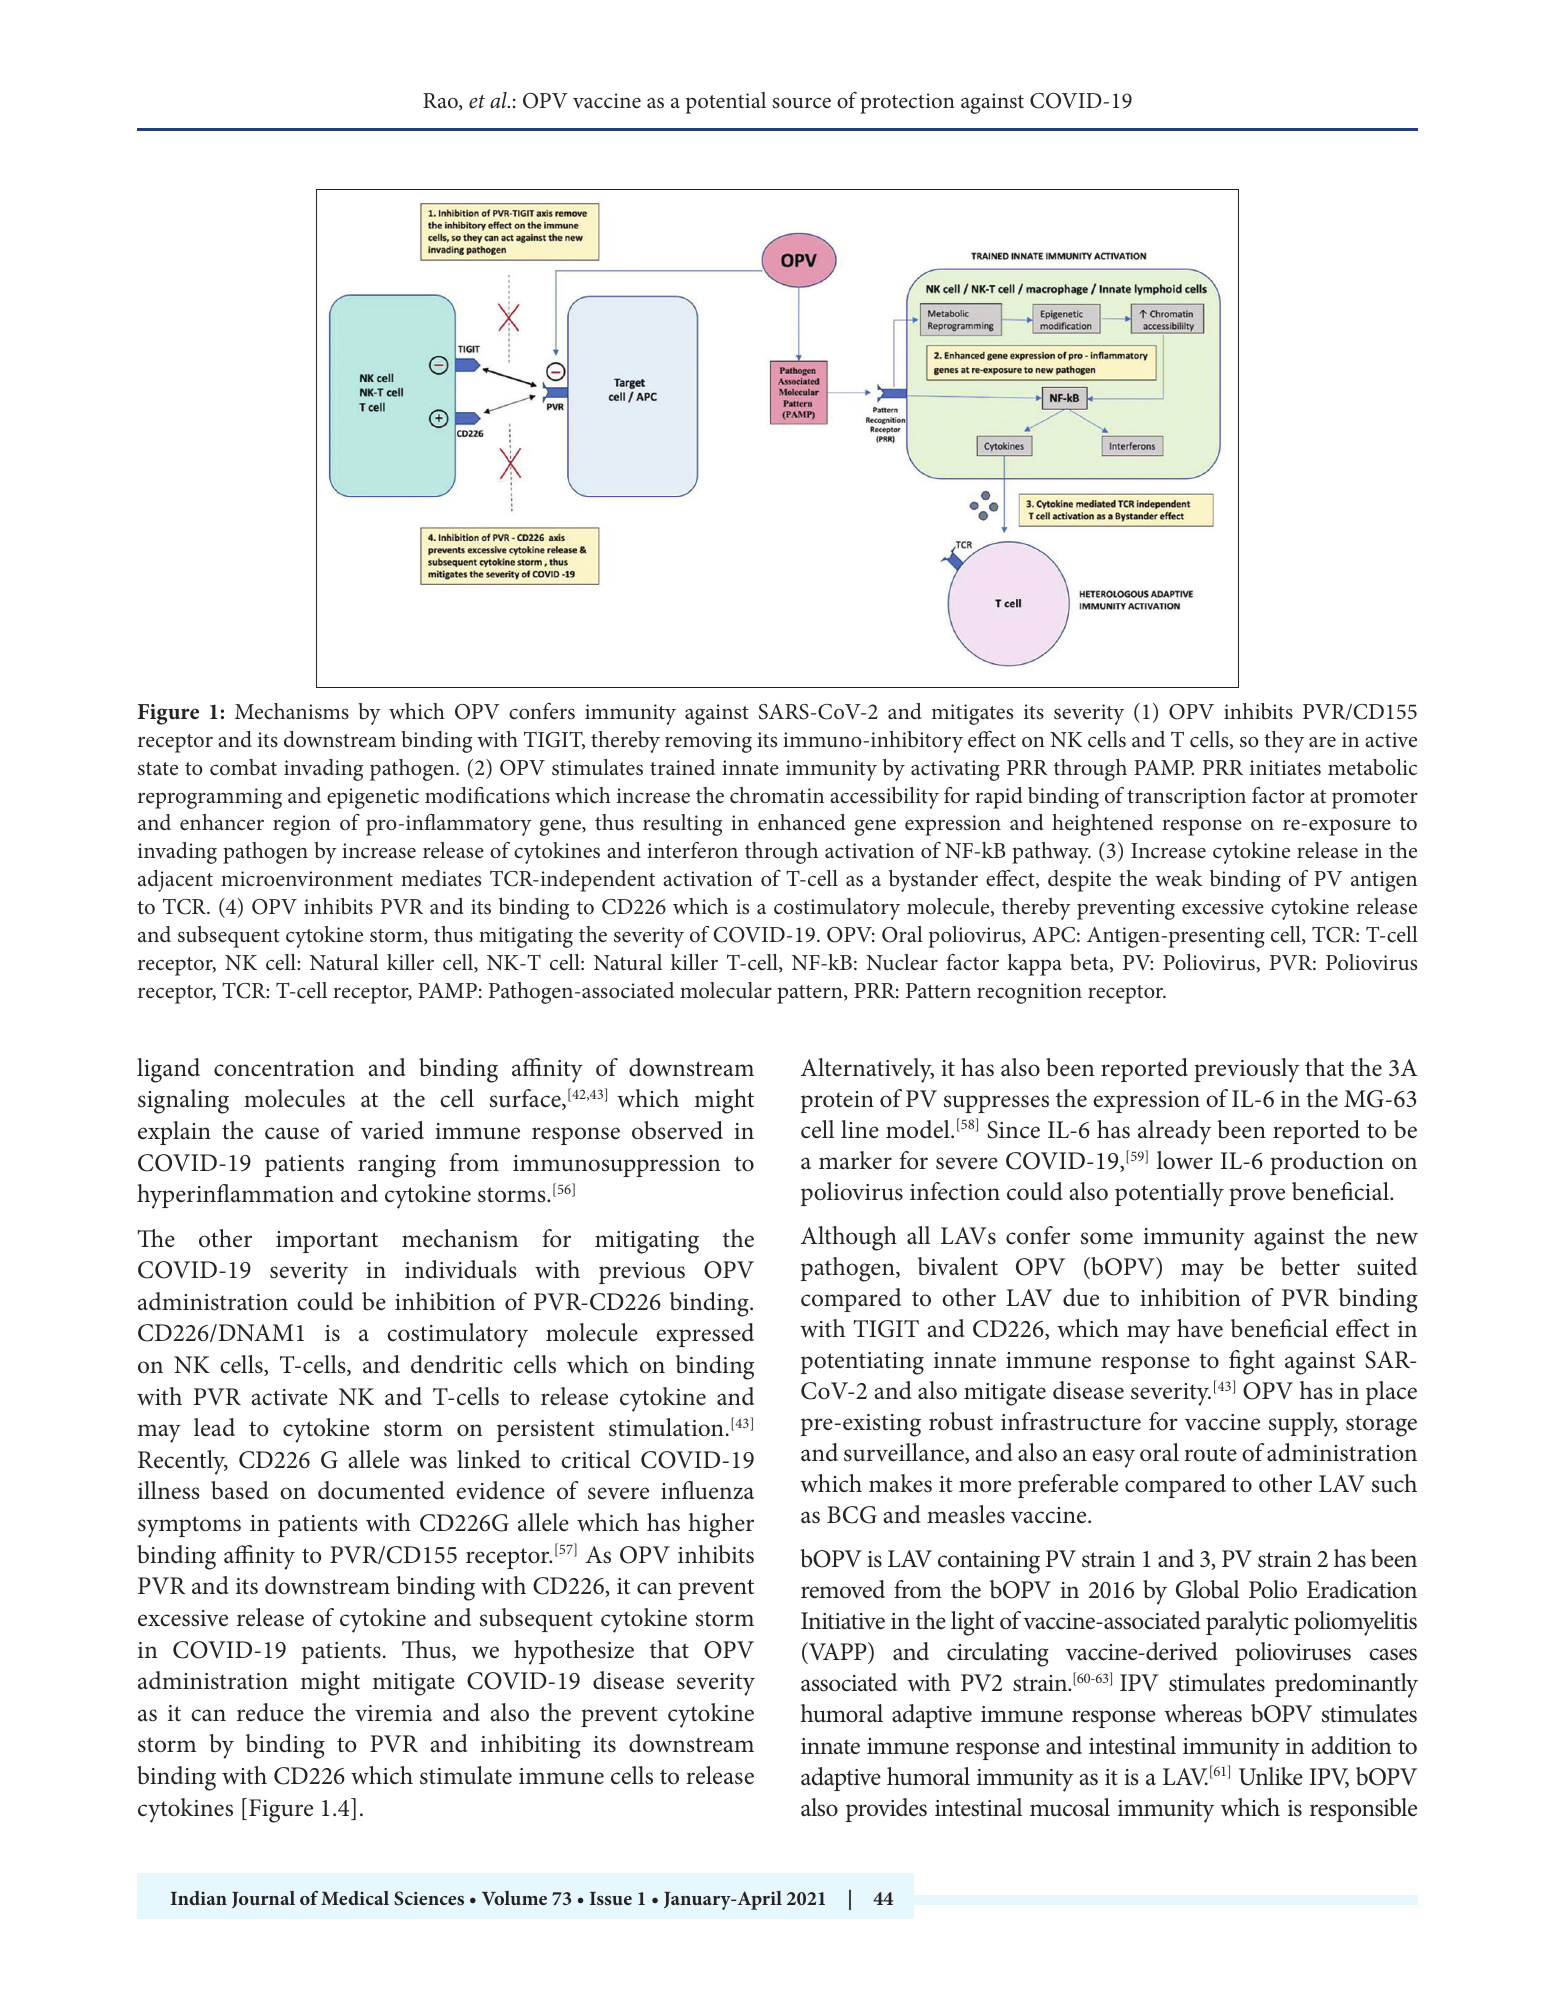  Describe the element at coordinates (801, 103) in the page. I see `source` at that location.
